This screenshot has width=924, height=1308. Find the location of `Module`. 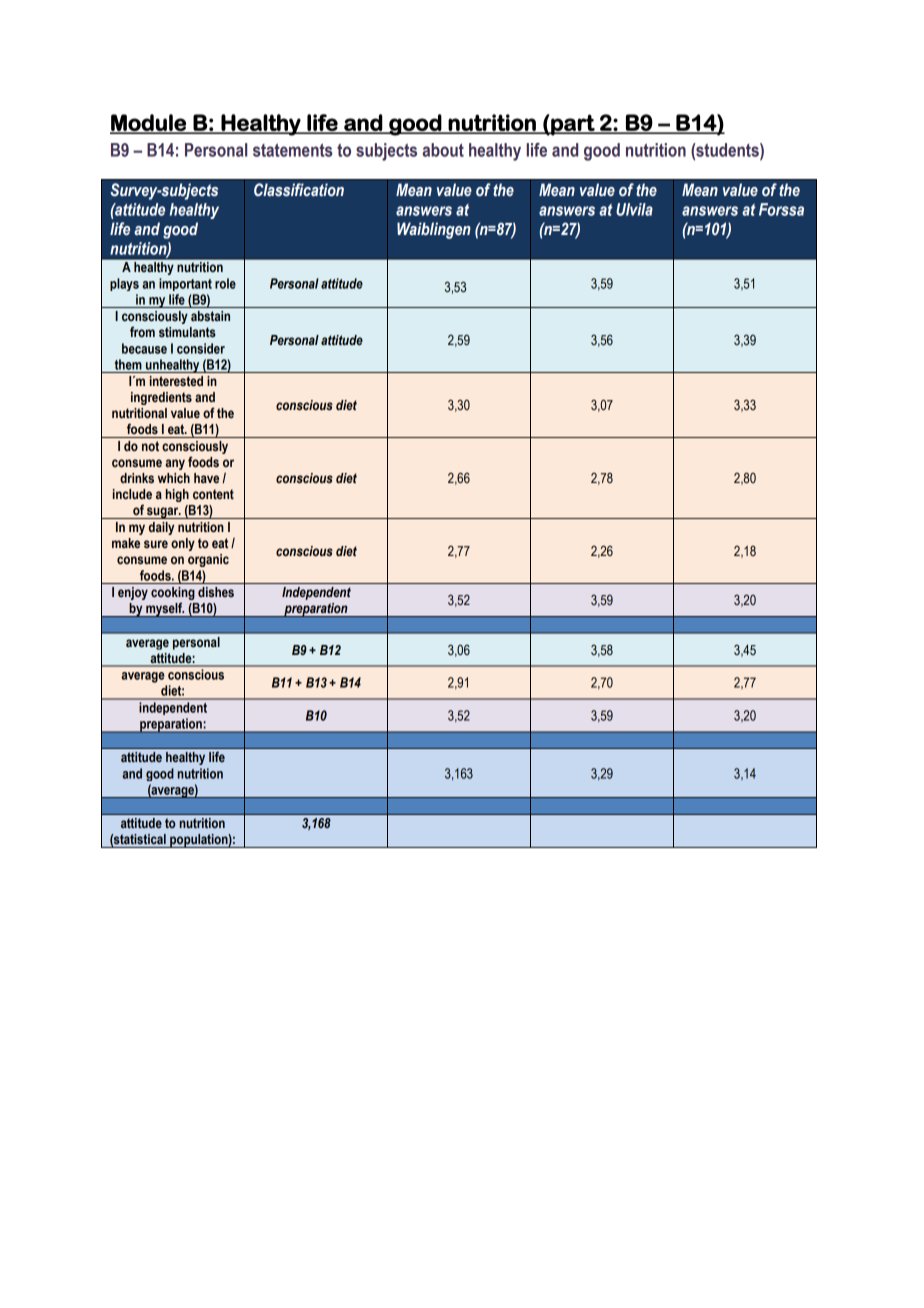

Module is located at coordinates (149, 123).
